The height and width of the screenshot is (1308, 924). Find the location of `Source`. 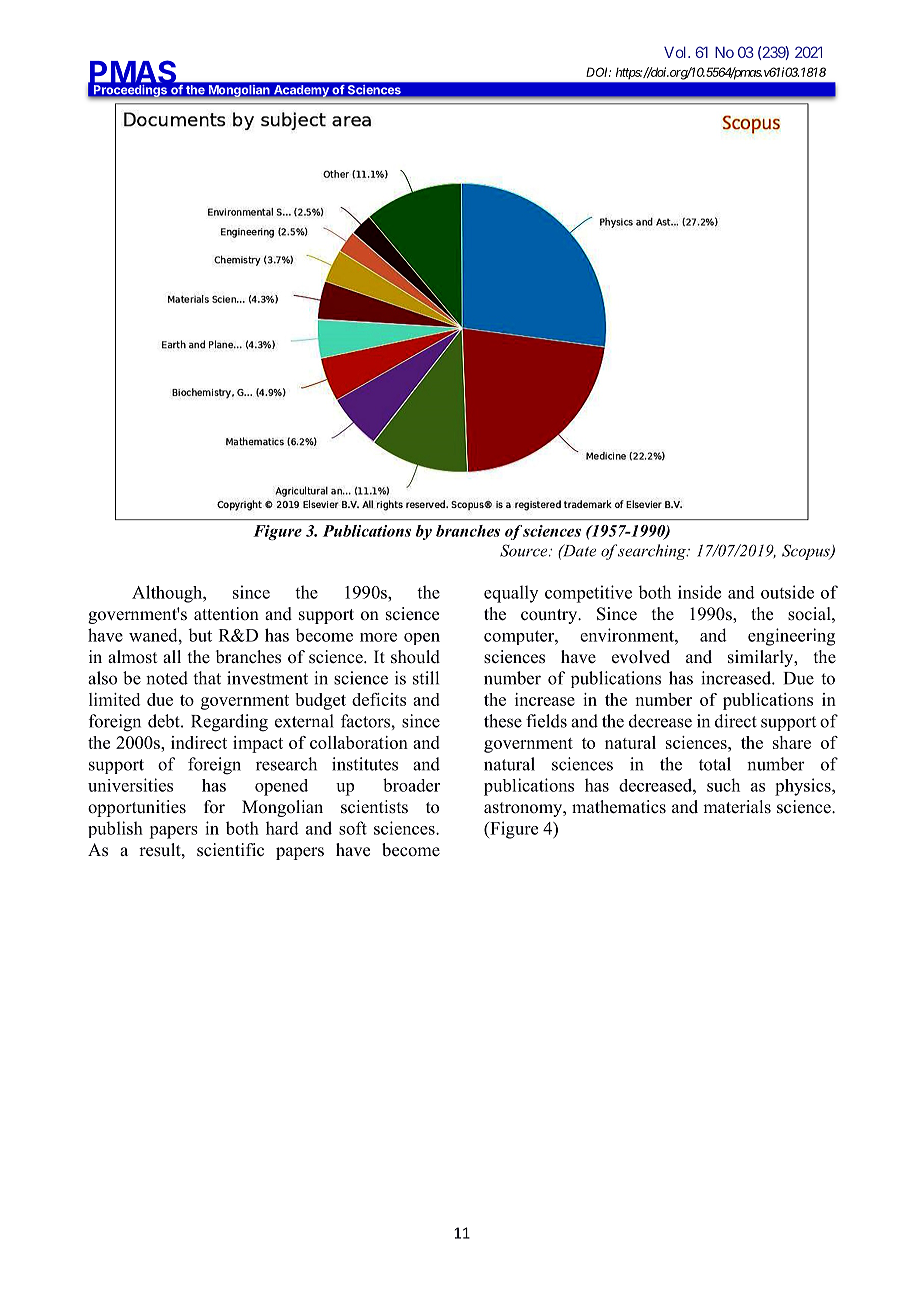

Source is located at coordinates (525, 550).
